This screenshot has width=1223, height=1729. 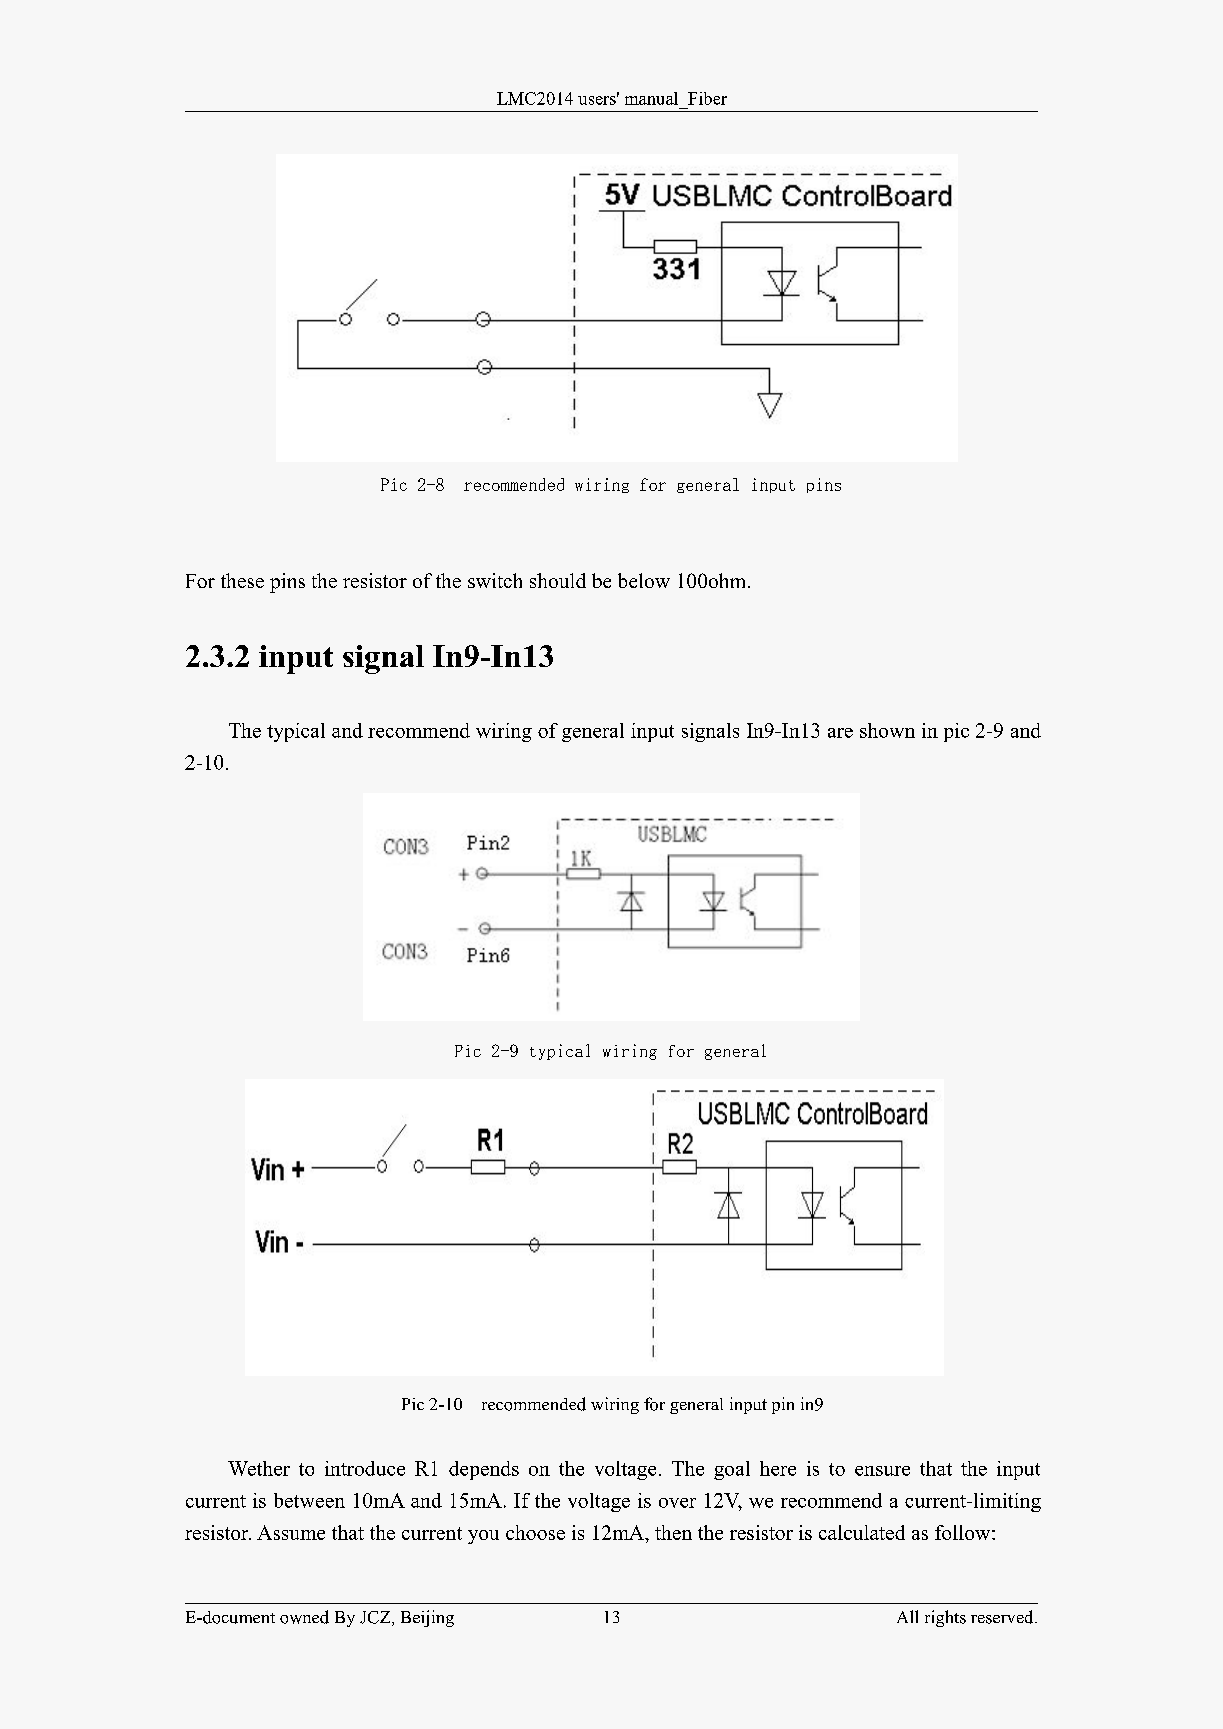 I want to click on owned, so click(x=304, y=1617).
